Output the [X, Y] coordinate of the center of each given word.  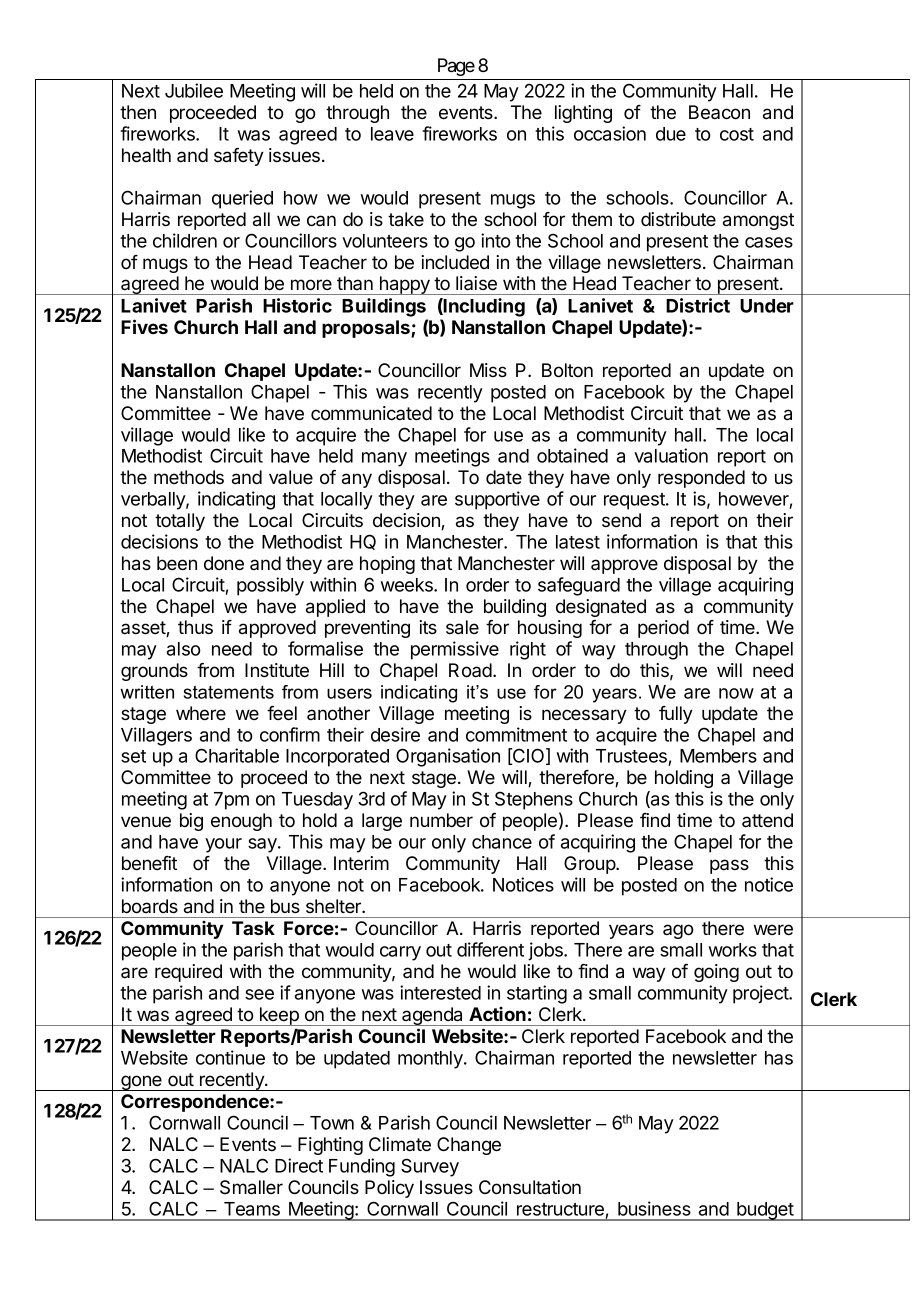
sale [462, 627]
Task [253, 928]
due [671, 134]
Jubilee [194, 90]
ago [678, 931]
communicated [371, 413]
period [663, 629]
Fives [144, 326]
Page [456, 67]
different [490, 949]
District [698, 305]
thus [195, 627]
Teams [252, 1209]
